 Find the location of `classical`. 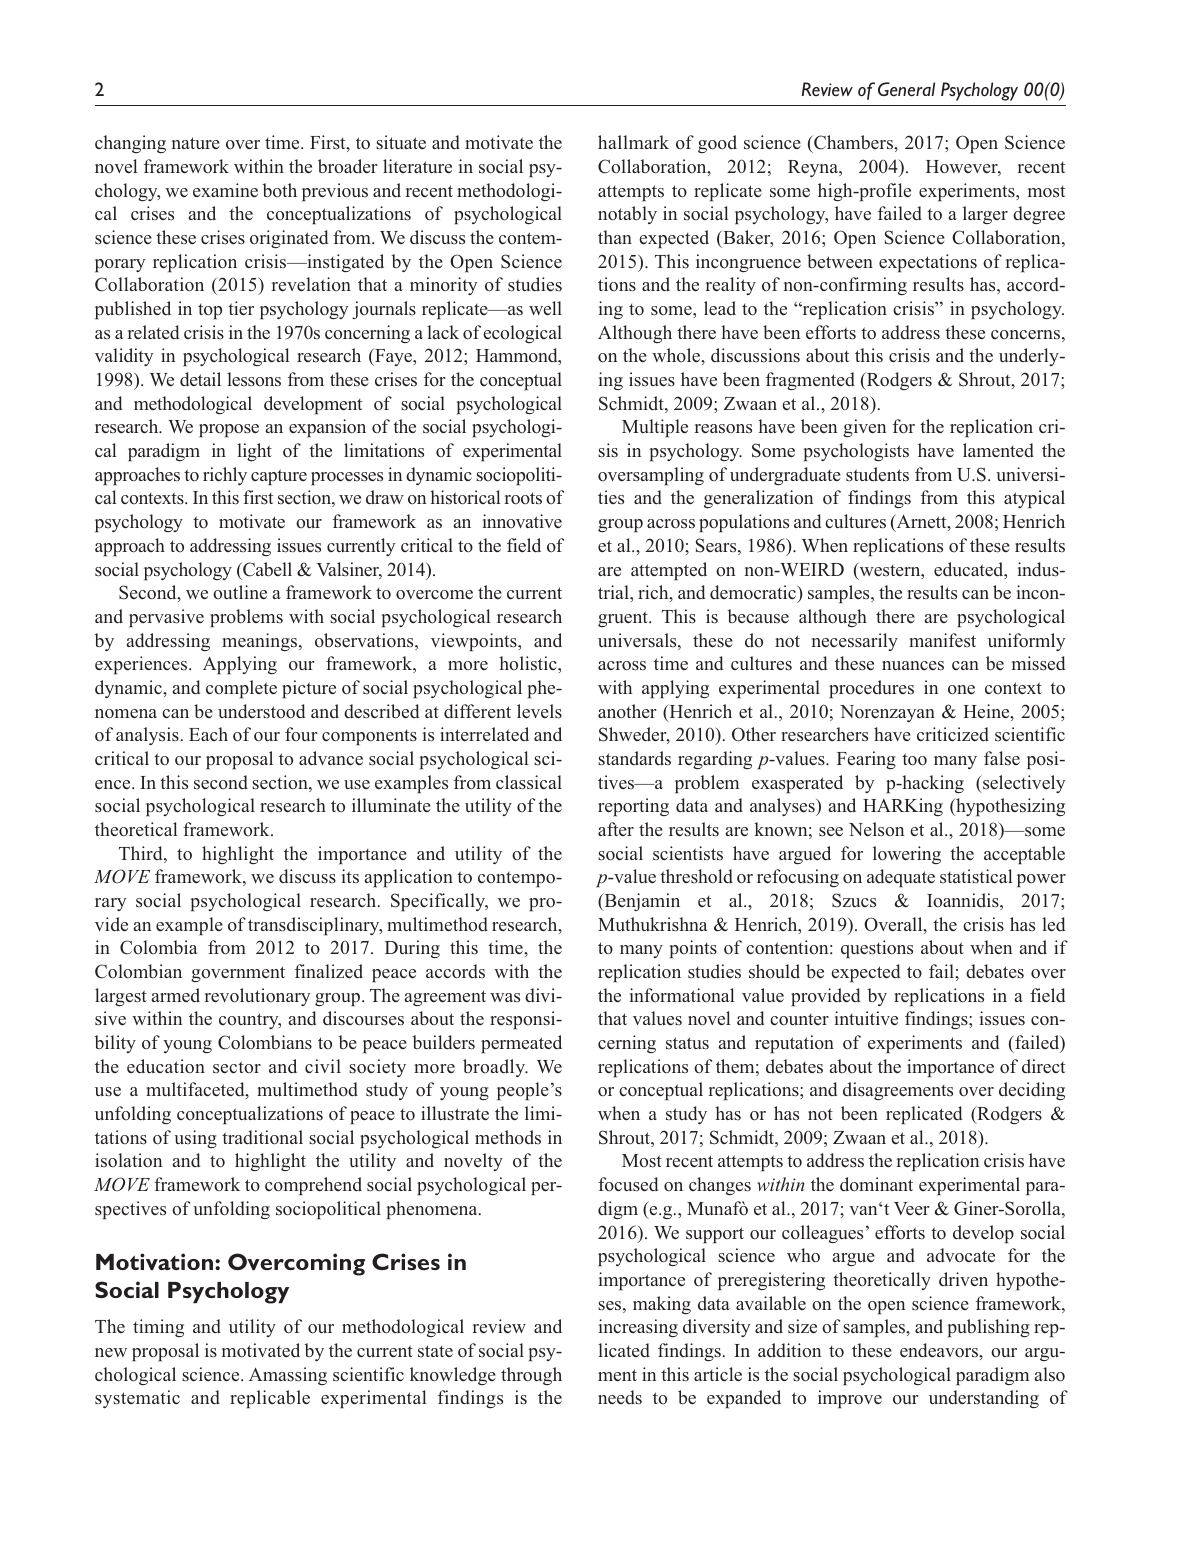

classical is located at coordinates (529, 782).
